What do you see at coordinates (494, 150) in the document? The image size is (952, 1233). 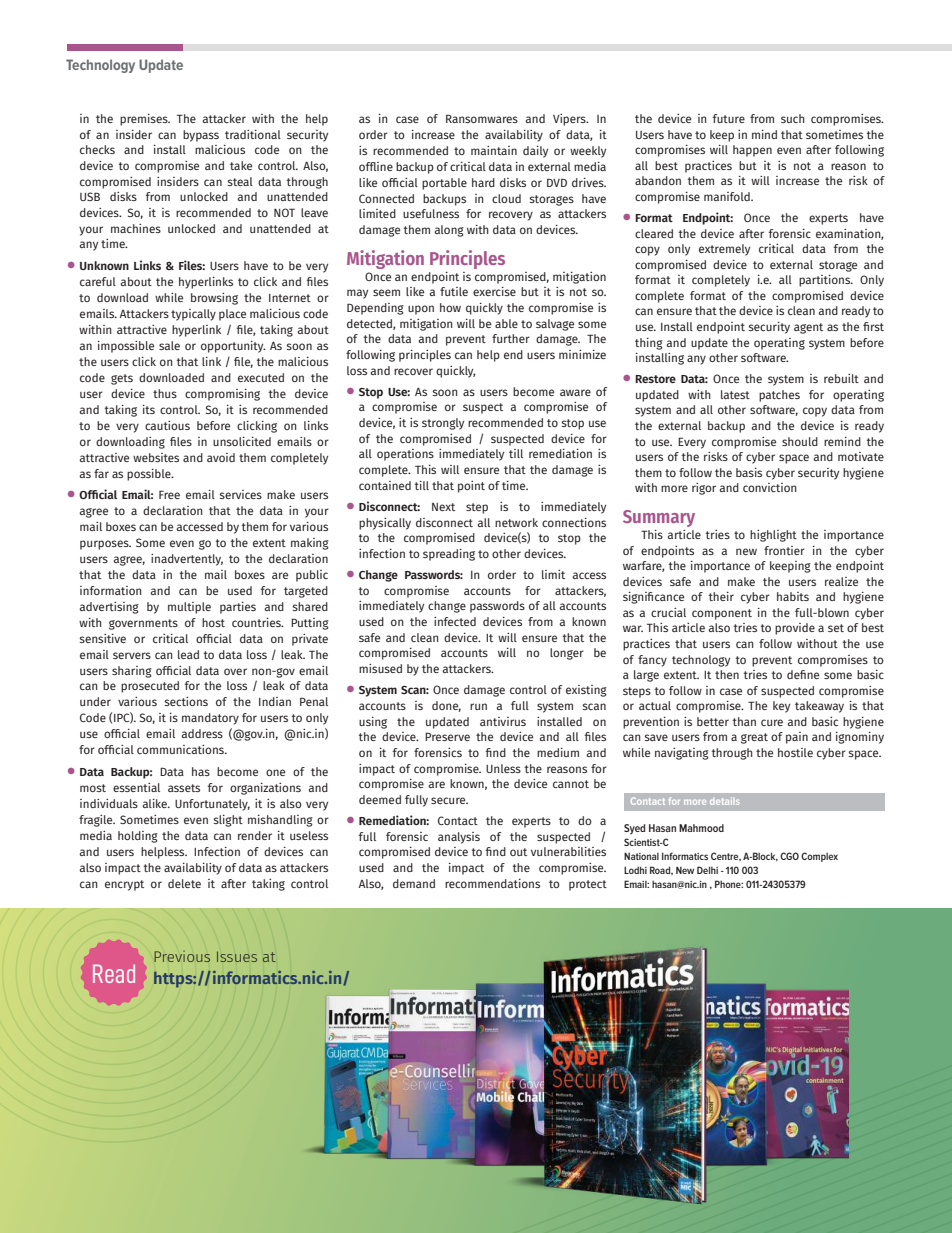 I see `maintain` at bounding box center [494, 150].
